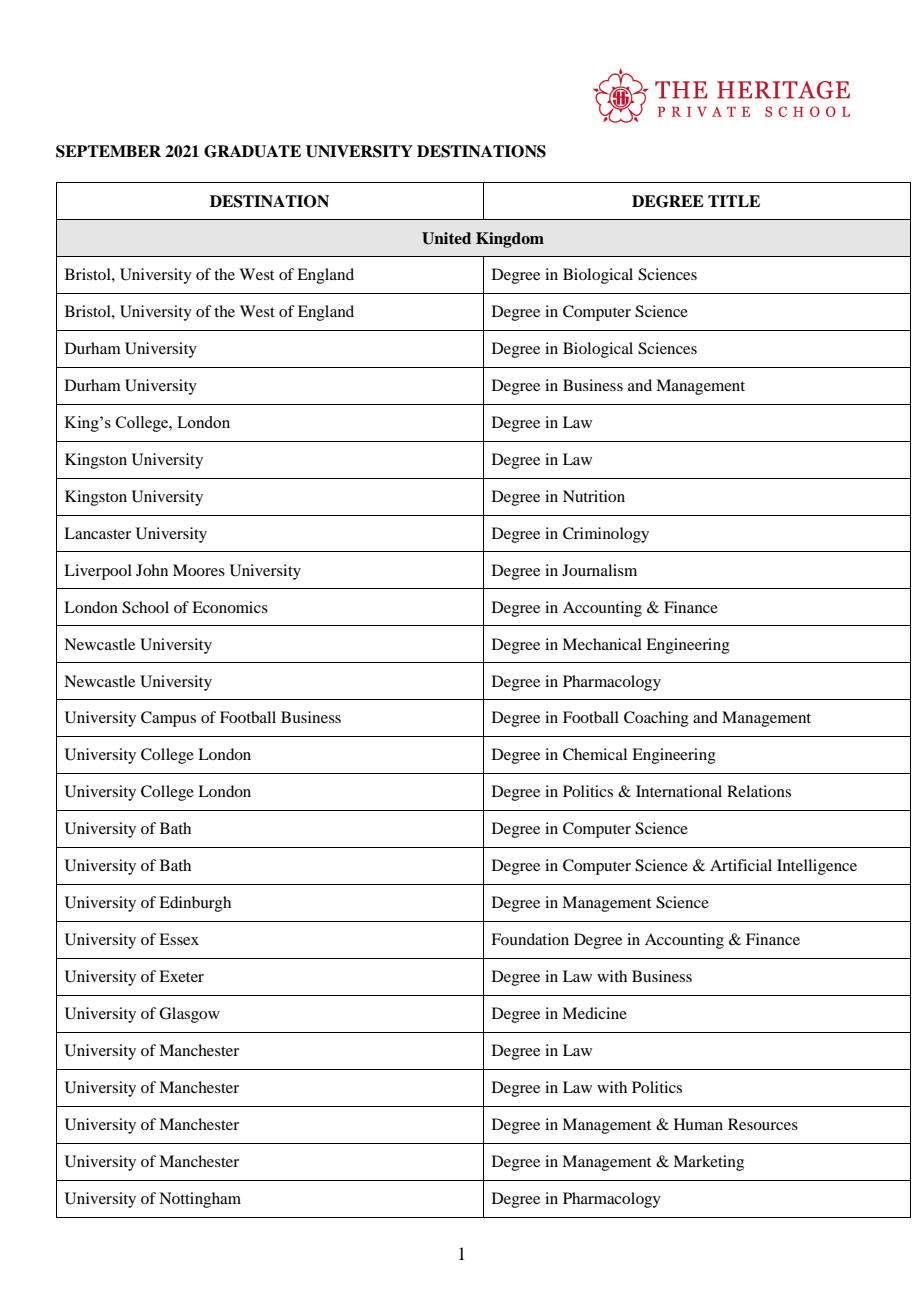 This screenshot has height=1308, width=924. I want to click on United, so click(446, 238).
